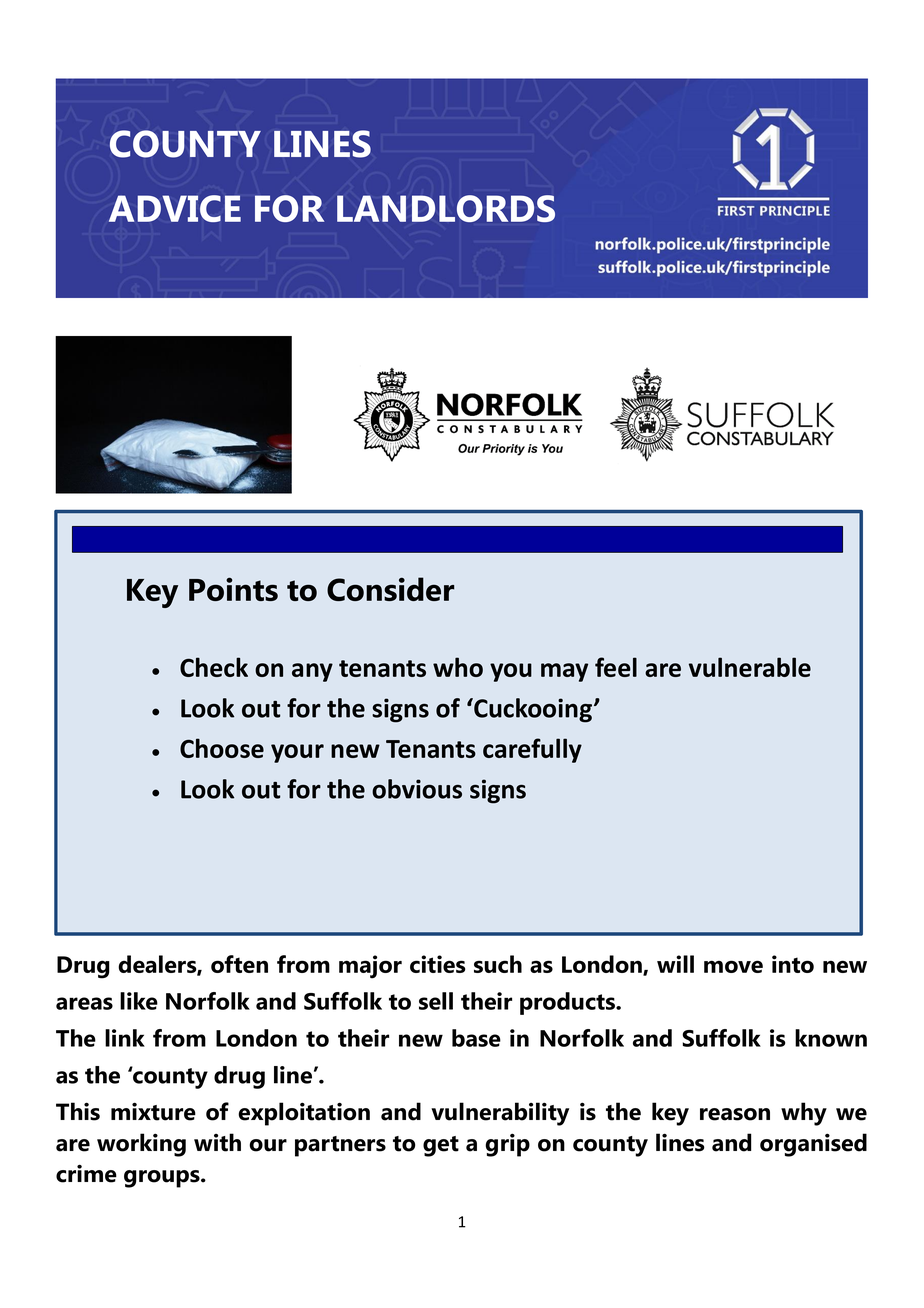 This screenshot has width=924, height=1308. Describe the element at coordinates (735, 1114) in the screenshot. I see `reason` at that location.
